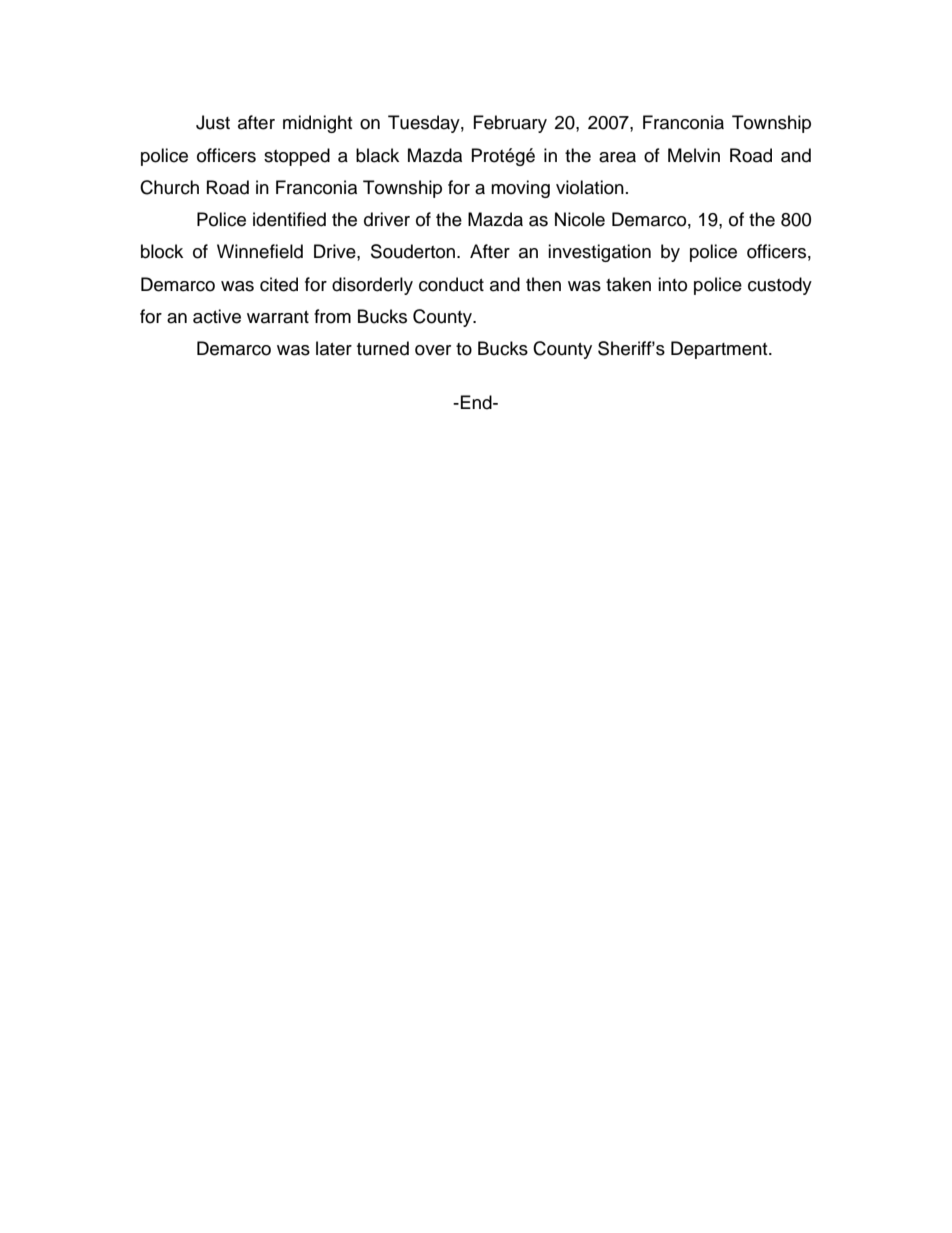 The height and width of the screenshot is (1233, 952). I want to click on violation, so click(590, 187).
